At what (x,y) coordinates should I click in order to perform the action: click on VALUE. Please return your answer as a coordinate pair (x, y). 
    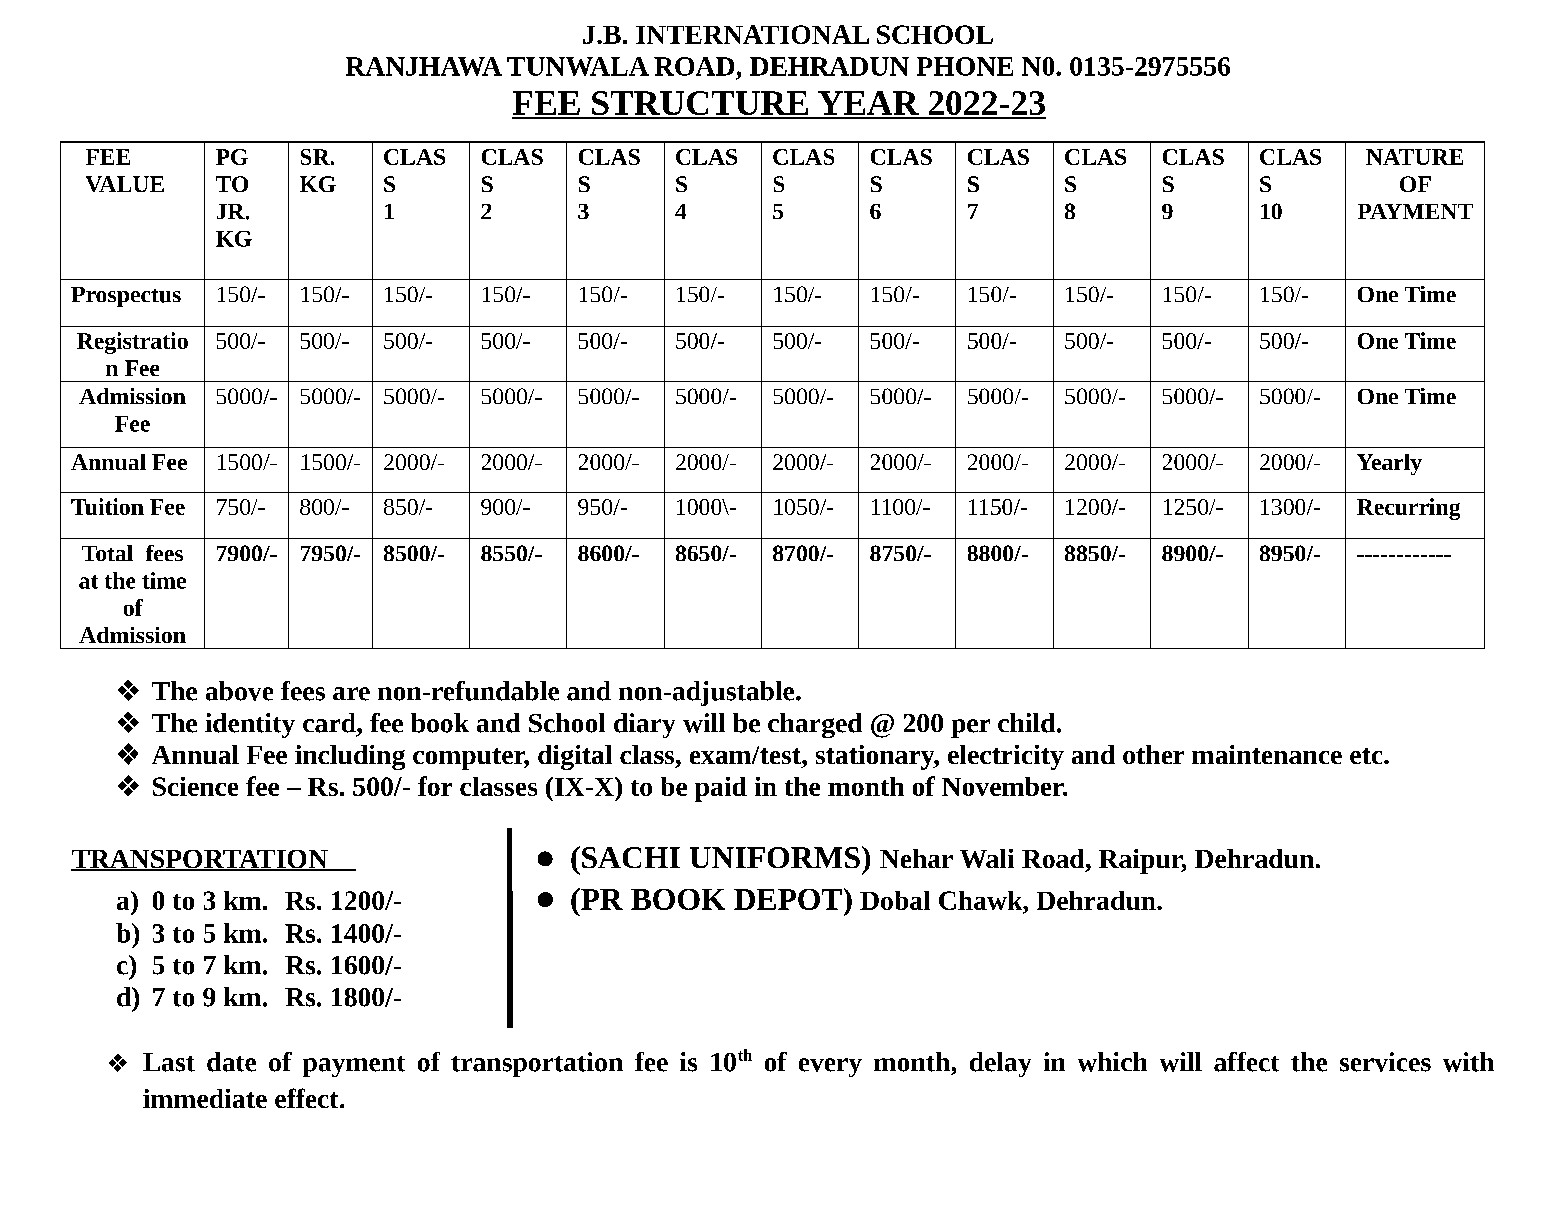
    Looking at the image, I should click on (125, 184).
